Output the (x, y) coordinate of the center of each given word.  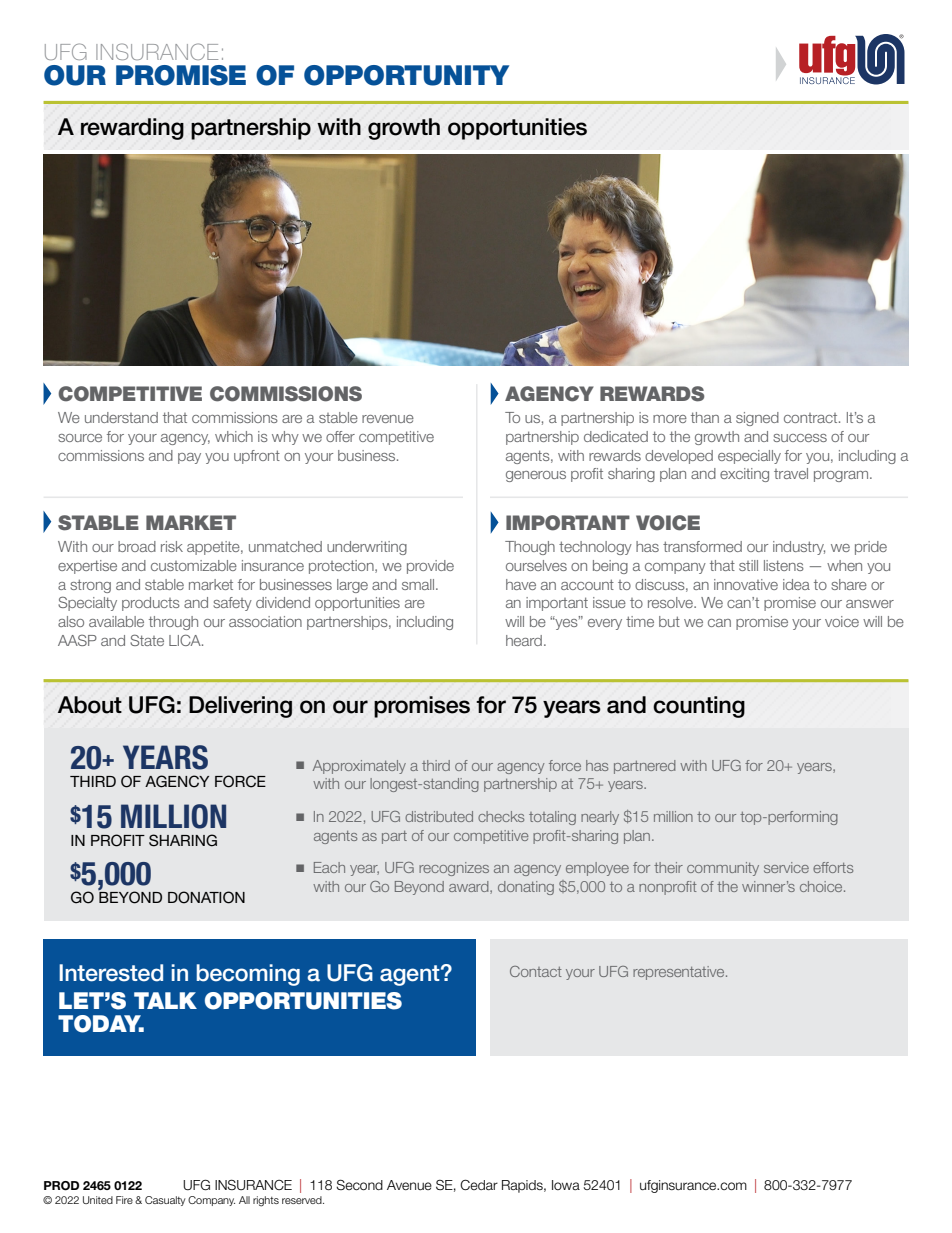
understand (121, 417)
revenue (388, 419)
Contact (536, 971)
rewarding (132, 129)
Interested (111, 973)
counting (699, 707)
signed (757, 419)
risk (172, 546)
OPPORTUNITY (406, 75)
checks (501, 816)
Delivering (240, 707)
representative (680, 973)
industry (799, 548)
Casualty (165, 1201)
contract (812, 418)
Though (530, 548)
